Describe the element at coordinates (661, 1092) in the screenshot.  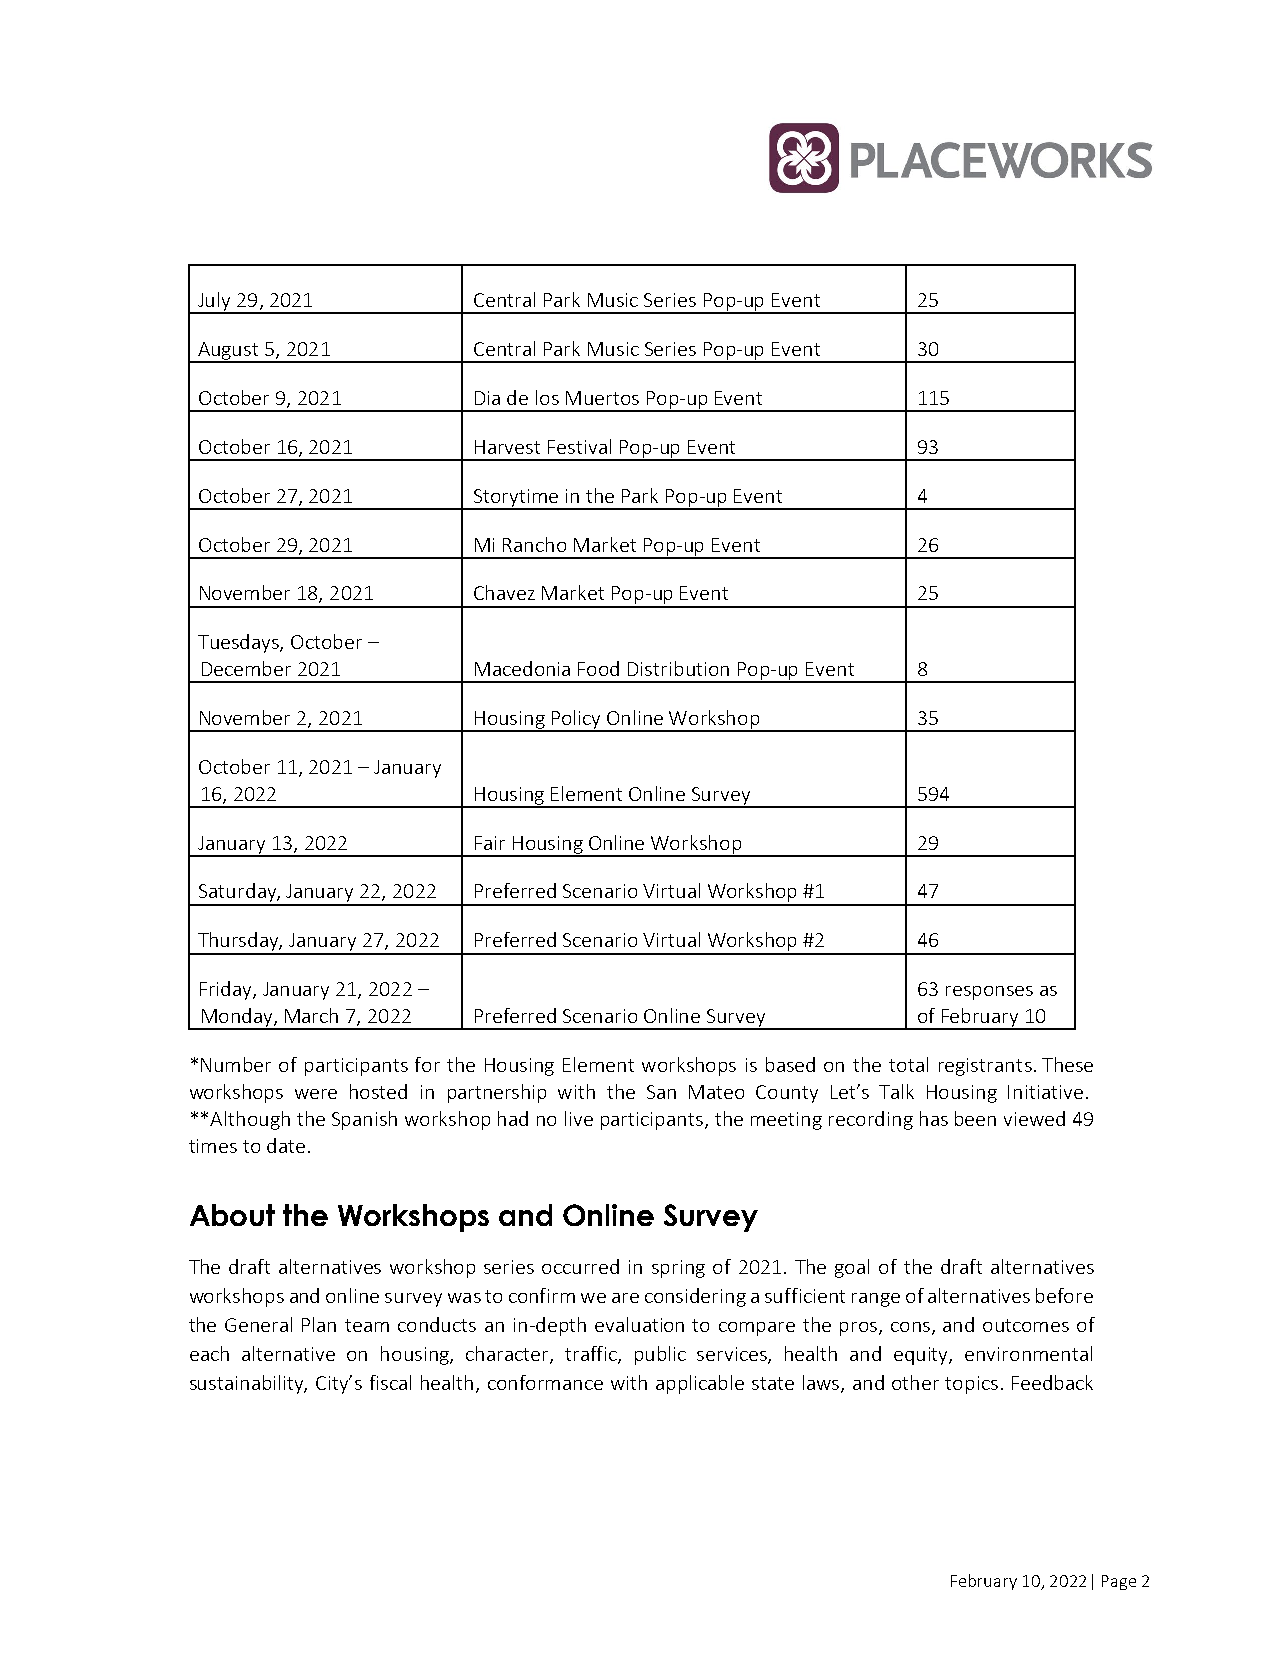
I see `San` at that location.
